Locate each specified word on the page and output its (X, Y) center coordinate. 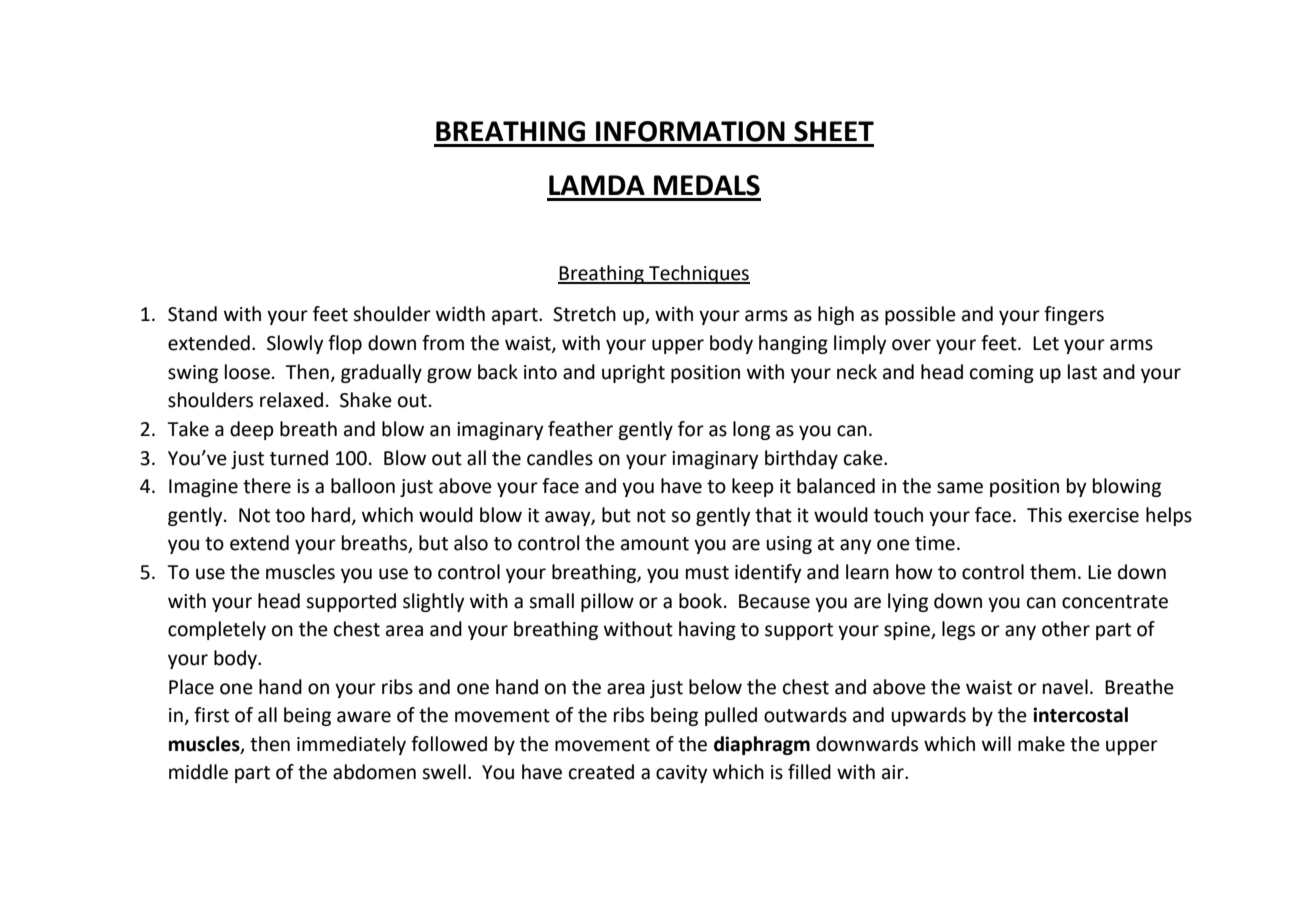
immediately (351, 745)
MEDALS (707, 185)
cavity (682, 774)
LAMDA (597, 185)
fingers (1074, 315)
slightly (434, 602)
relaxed (291, 400)
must (707, 573)
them (1053, 572)
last (1082, 372)
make (1041, 744)
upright (633, 373)
